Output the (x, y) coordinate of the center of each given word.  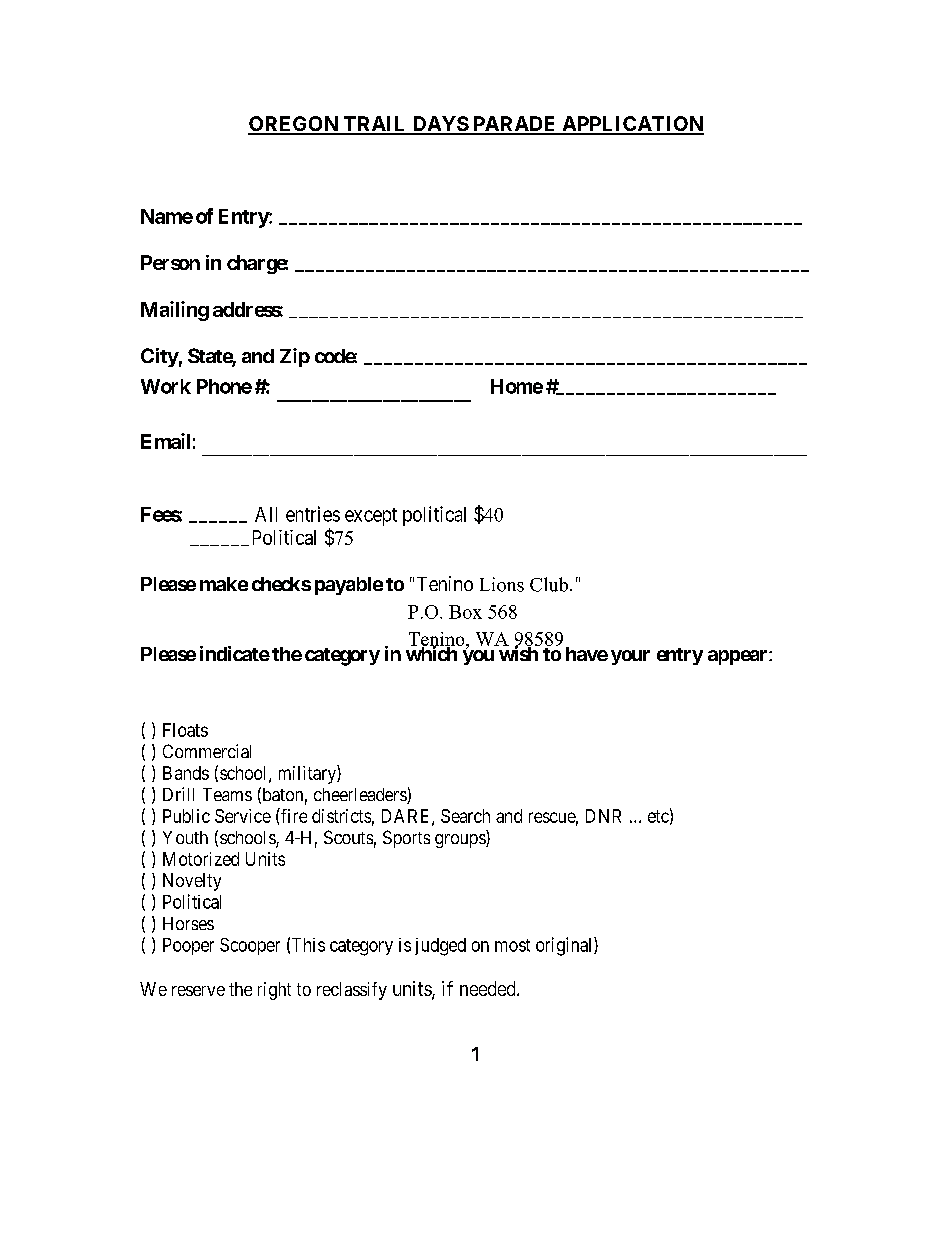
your (630, 657)
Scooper (250, 946)
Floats (185, 730)
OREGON (294, 125)
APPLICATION (632, 125)
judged (440, 947)
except (371, 517)
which (432, 653)
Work (166, 386)
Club (549, 584)
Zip (295, 357)
